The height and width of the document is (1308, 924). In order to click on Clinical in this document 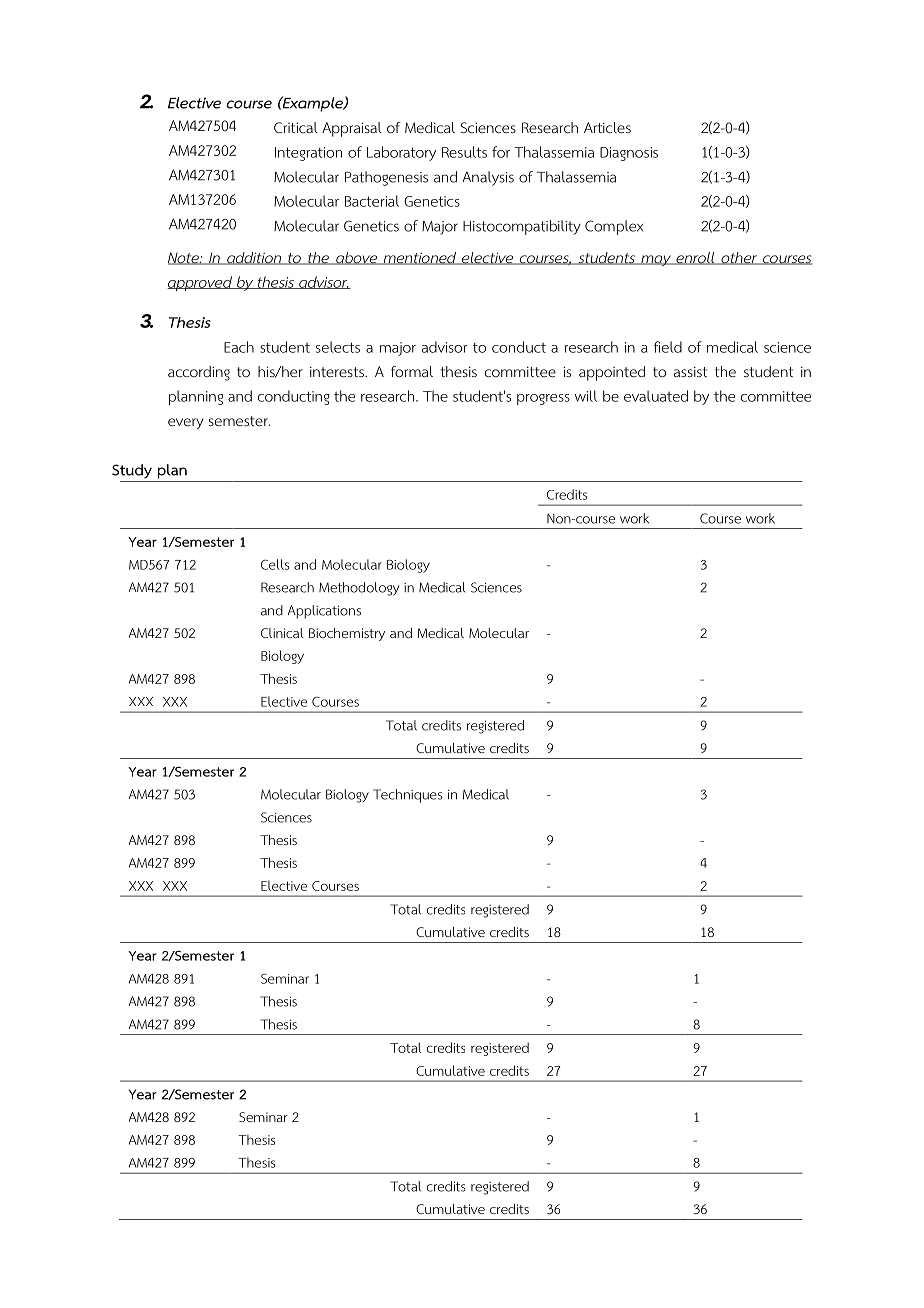, I will do `click(282, 633)`.
